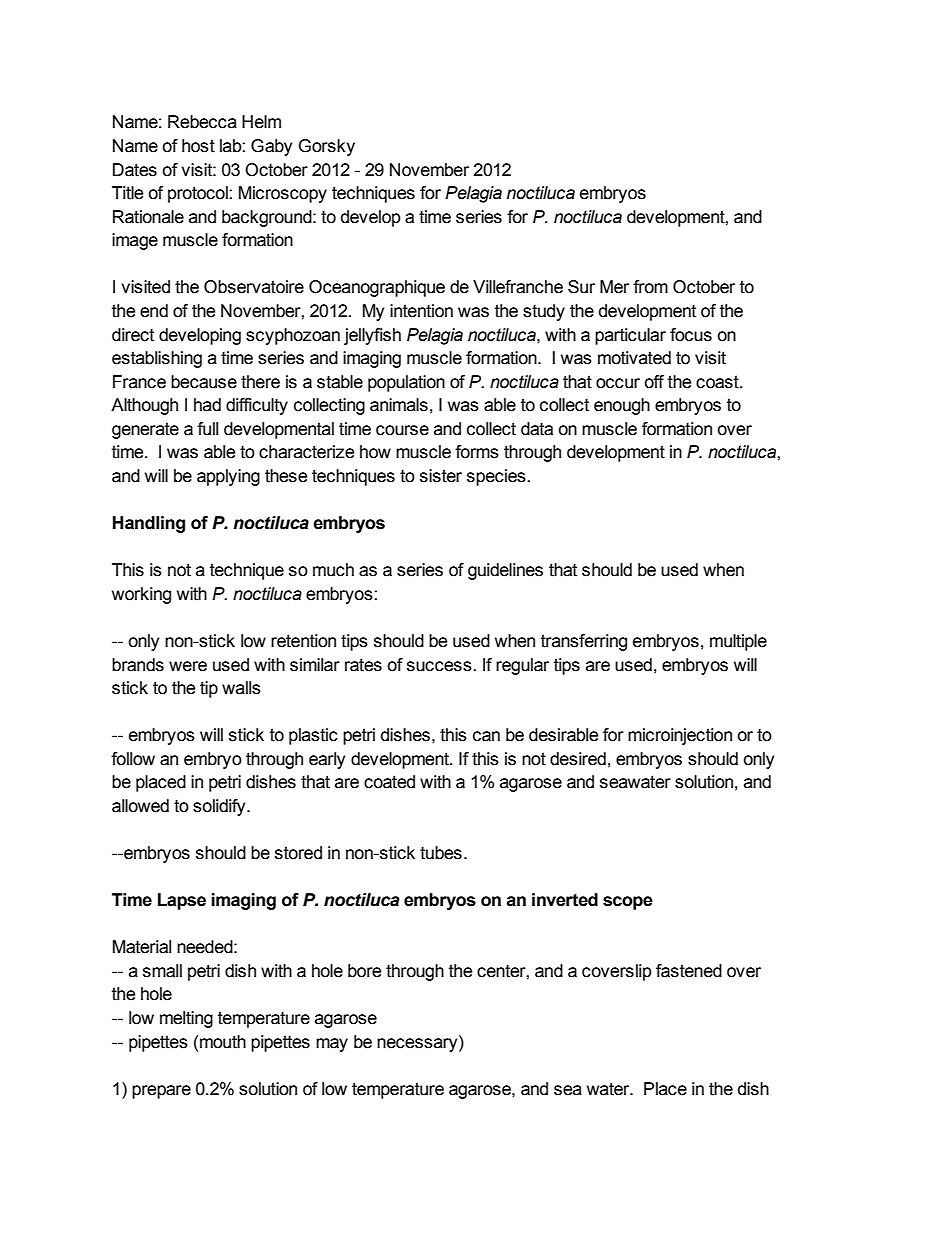 This document has width=952, height=1234. Describe the element at coordinates (650, 287) in the document. I see `from` at that location.
